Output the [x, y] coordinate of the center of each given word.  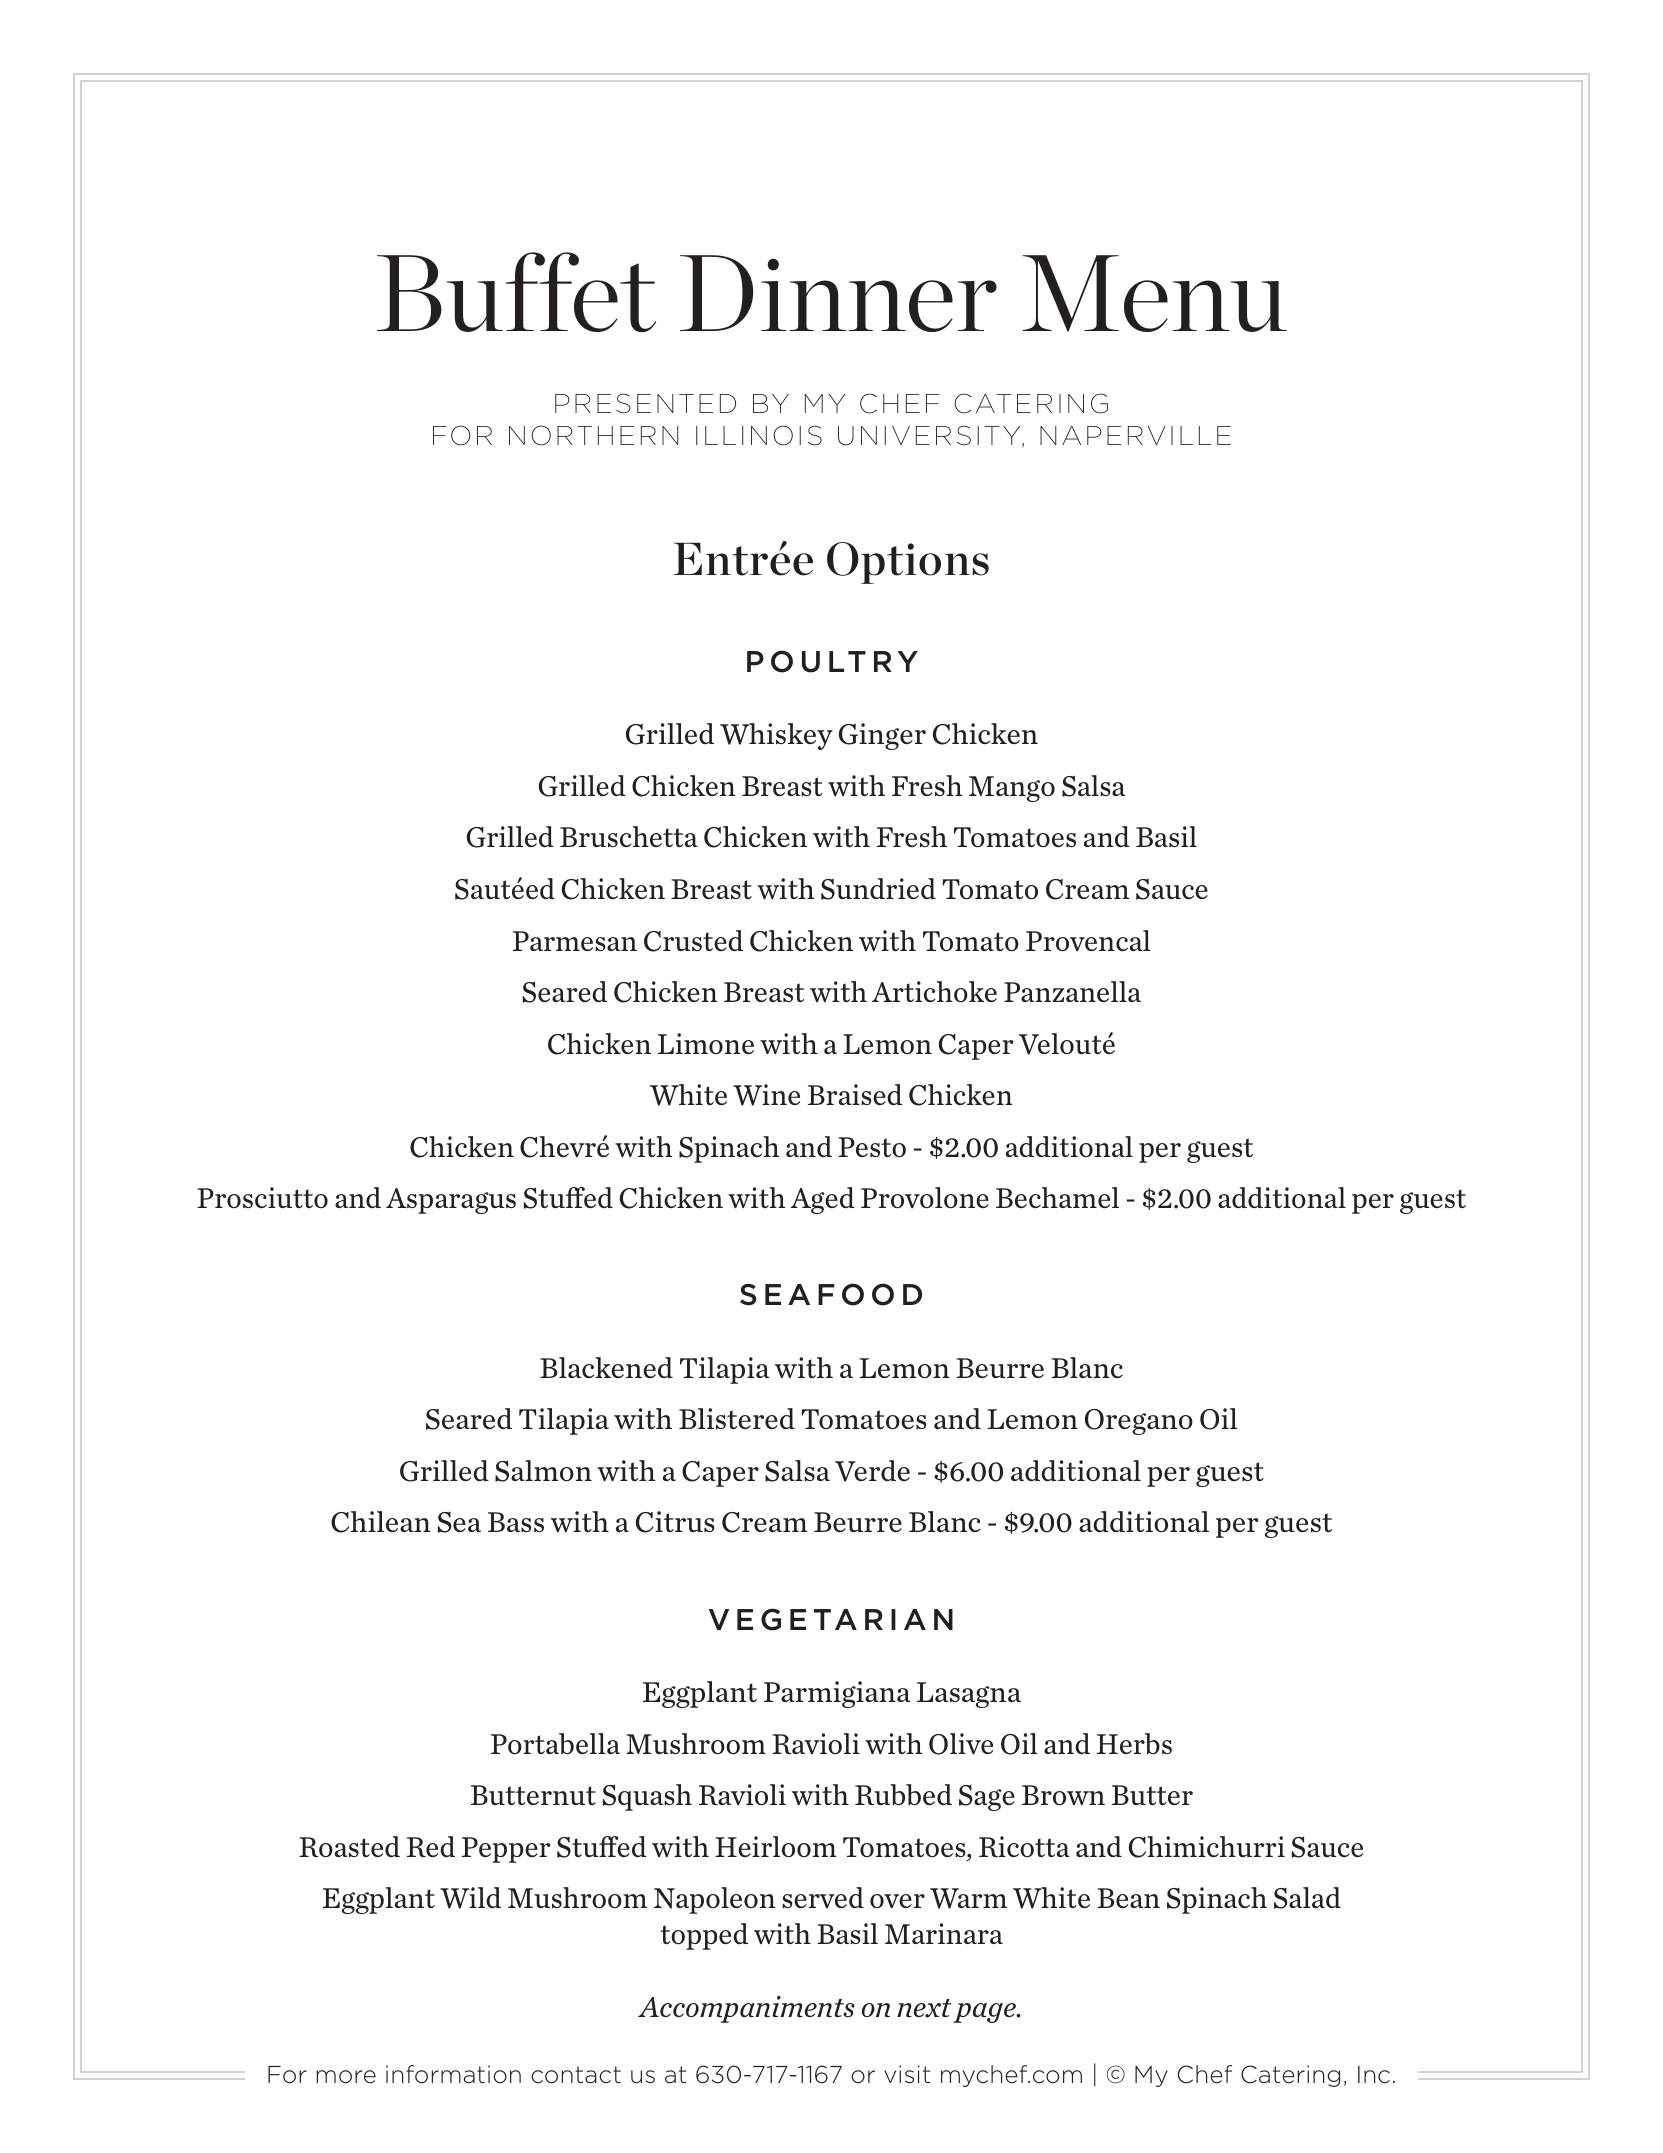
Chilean [381, 1522]
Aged [823, 1200]
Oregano [1139, 1422]
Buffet [516, 292]
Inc [1374, 2075]
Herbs [1134, 1744]
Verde [872, 1471]
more [346, 2077]
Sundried [878, 889]
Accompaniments [746, 2009]
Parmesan [575, 941]
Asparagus [451, 1201]
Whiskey [776, 736]
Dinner [838, 293]
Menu [1155, 293]
